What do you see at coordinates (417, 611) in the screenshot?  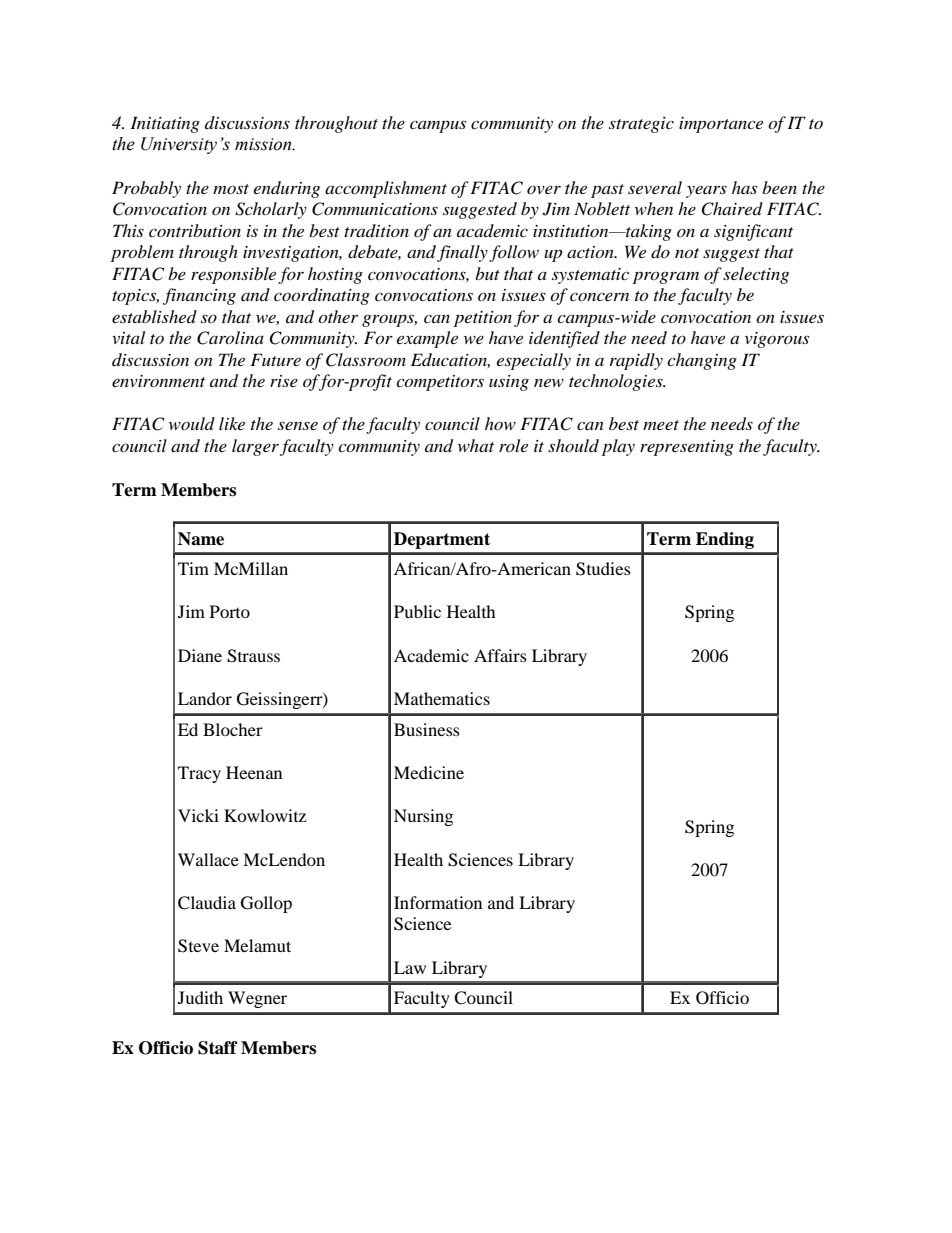 I see `Public` at bounding box center [417, 611].
